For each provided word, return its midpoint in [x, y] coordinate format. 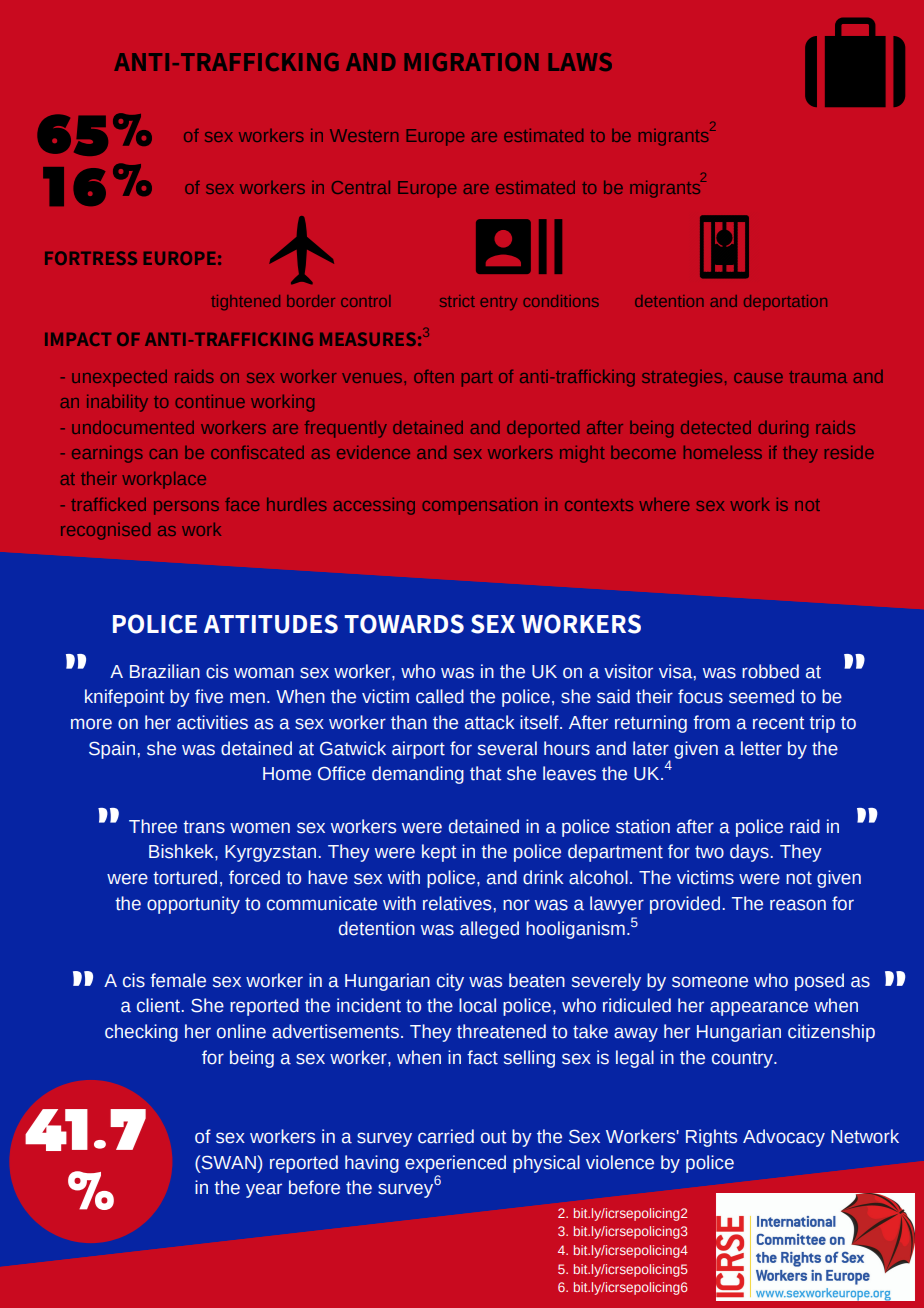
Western [364, 135]
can [163, 454]
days [749, 853]
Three [153, 826]
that [485, 773]
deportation [785, 302]
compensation [479, 506]
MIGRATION [471, 62]
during [783, 429]
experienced [455, 1164]
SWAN [228, 1162]
